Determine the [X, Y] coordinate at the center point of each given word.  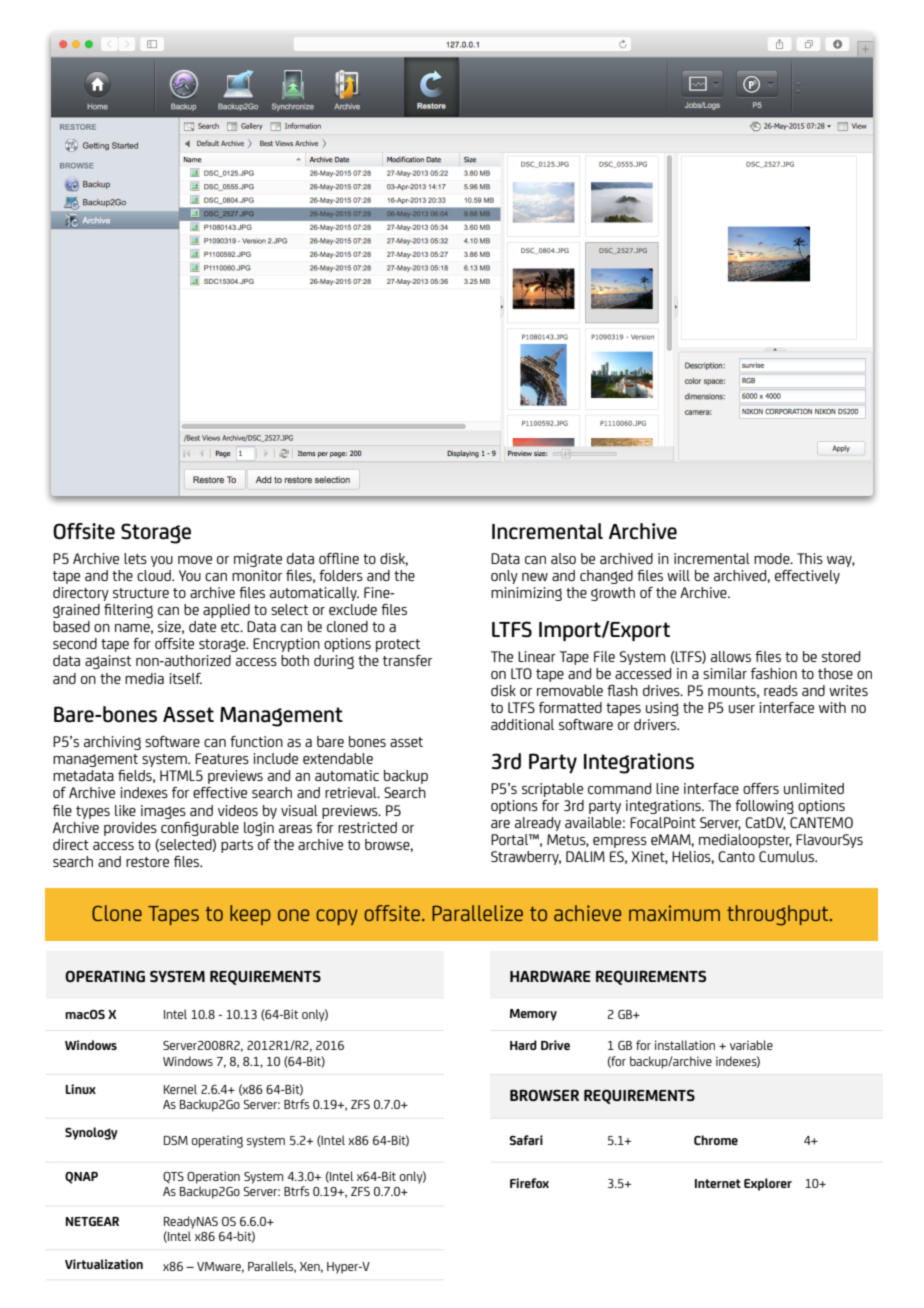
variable [751, 1045]
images [163, 812]
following [764, 807]
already [538, 824]
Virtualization [104, 1264]
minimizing [526, 594]
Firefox [529, 1183]
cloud [155, 575]
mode [773, 558]
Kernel [180, 1089]
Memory [533, 1015]
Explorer [768, 1184]
